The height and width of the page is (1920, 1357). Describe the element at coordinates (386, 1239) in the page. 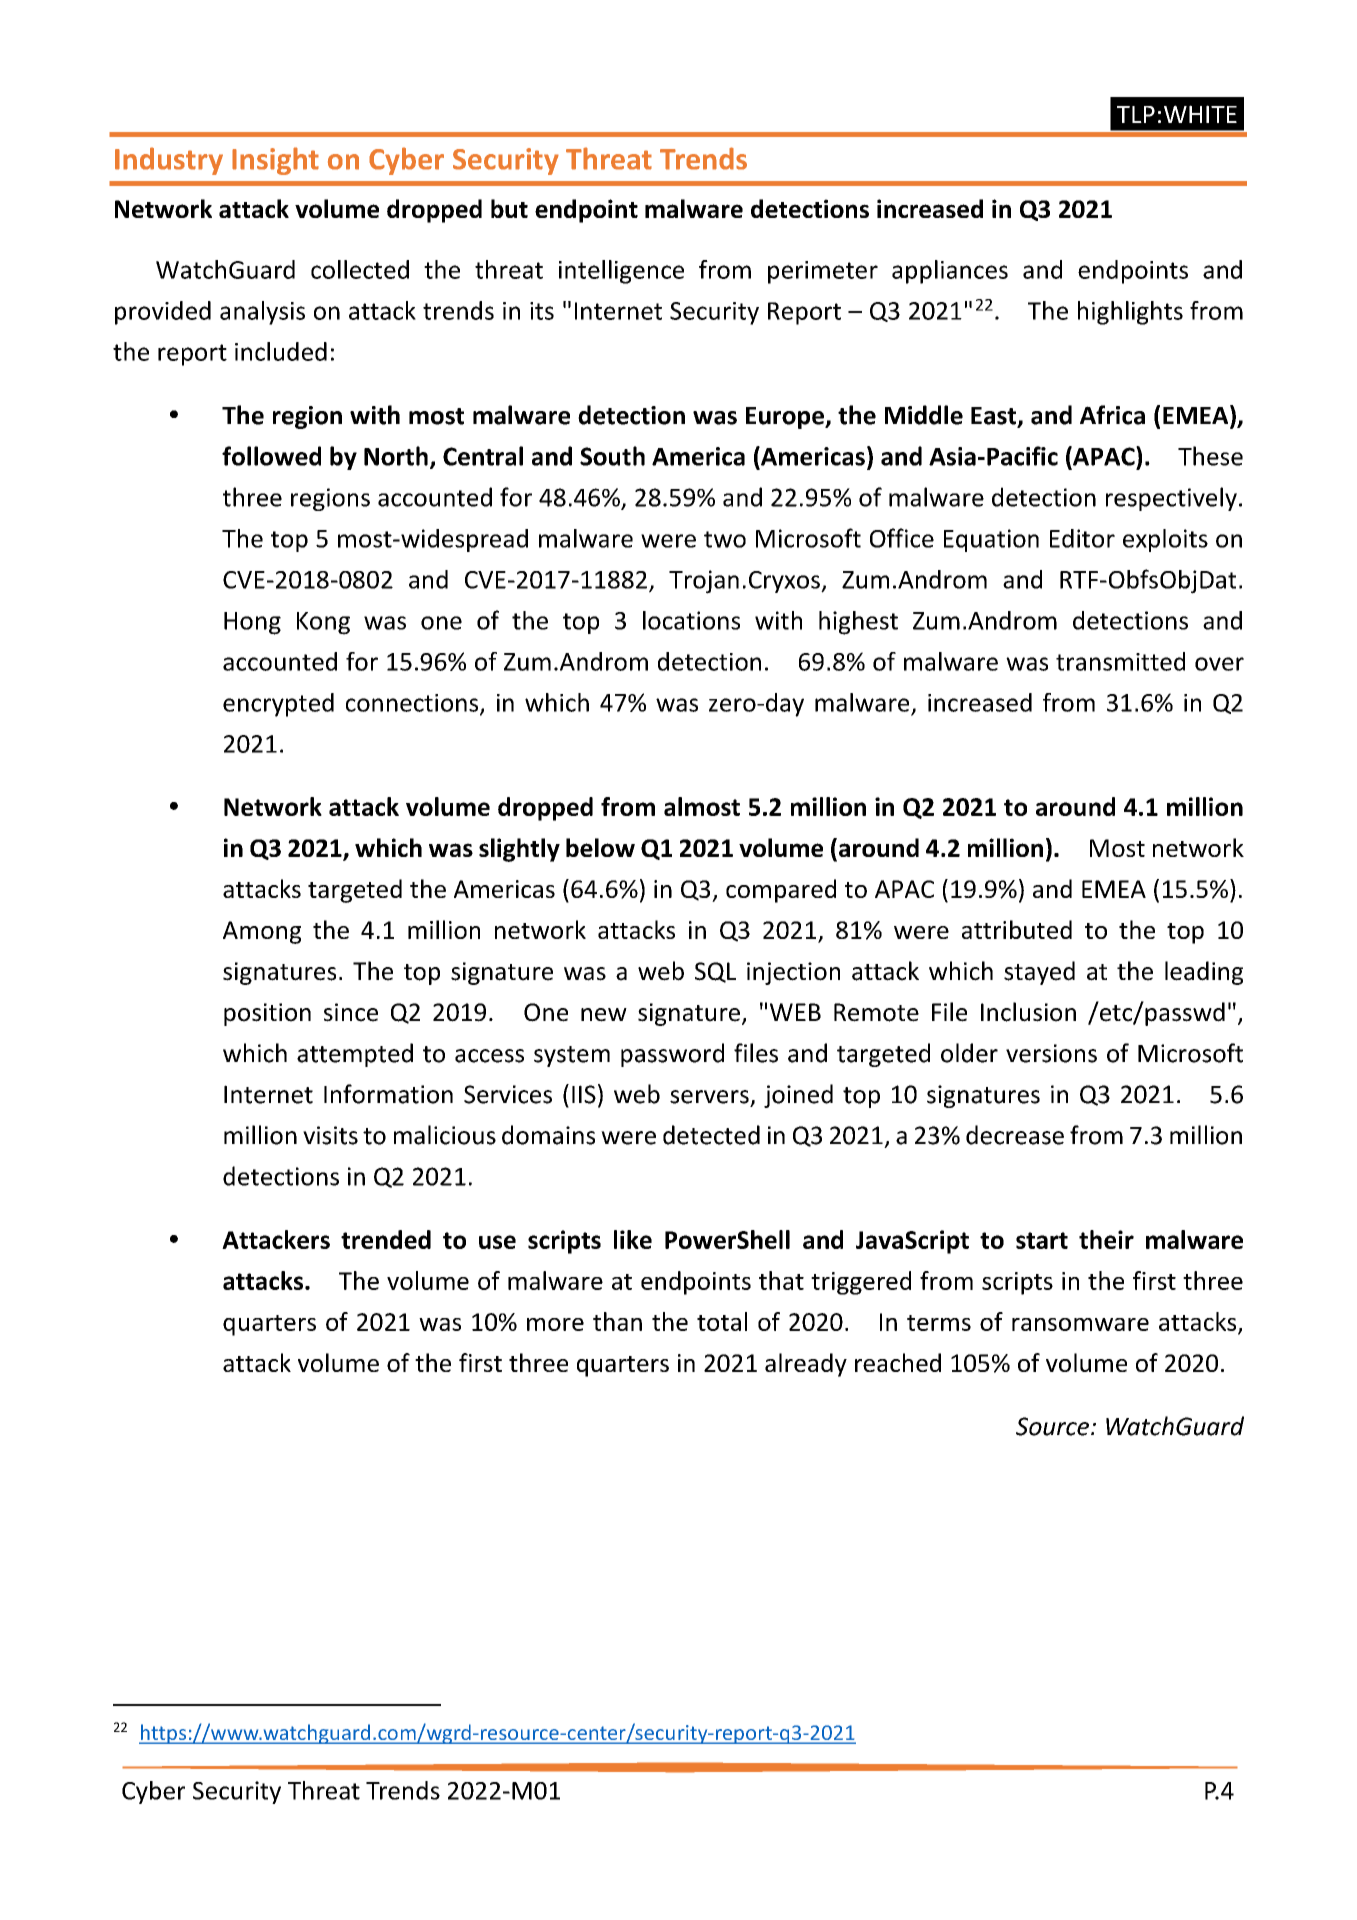

I see `trended` at that location.
